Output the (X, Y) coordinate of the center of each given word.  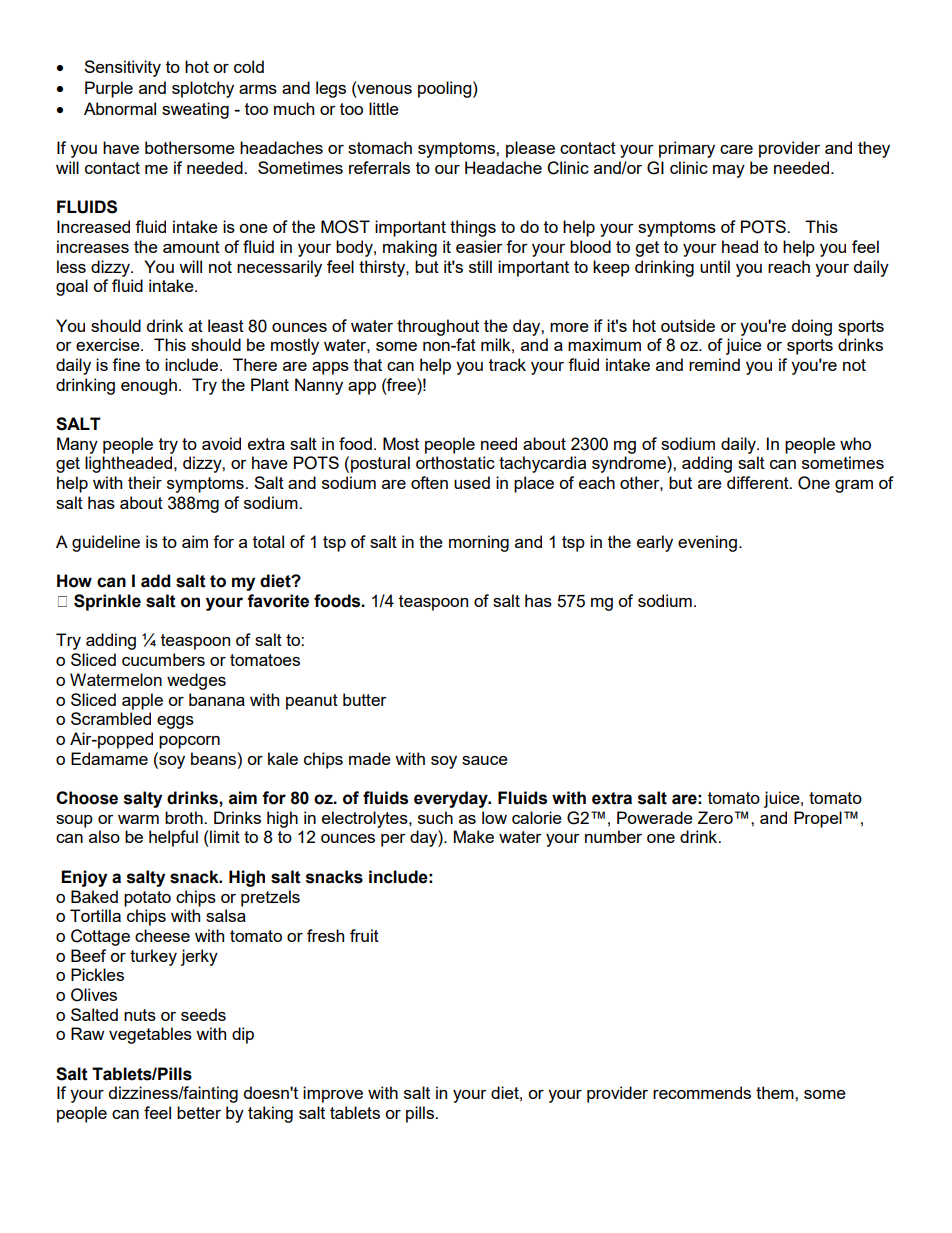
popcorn (189, 742)
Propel (818, 819)
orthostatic (455, 462)
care (736, 149)
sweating (195, 110)
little (384, 108)
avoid (221, 443)
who (855, 443)
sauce (485, 760)
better (199, 1112)
